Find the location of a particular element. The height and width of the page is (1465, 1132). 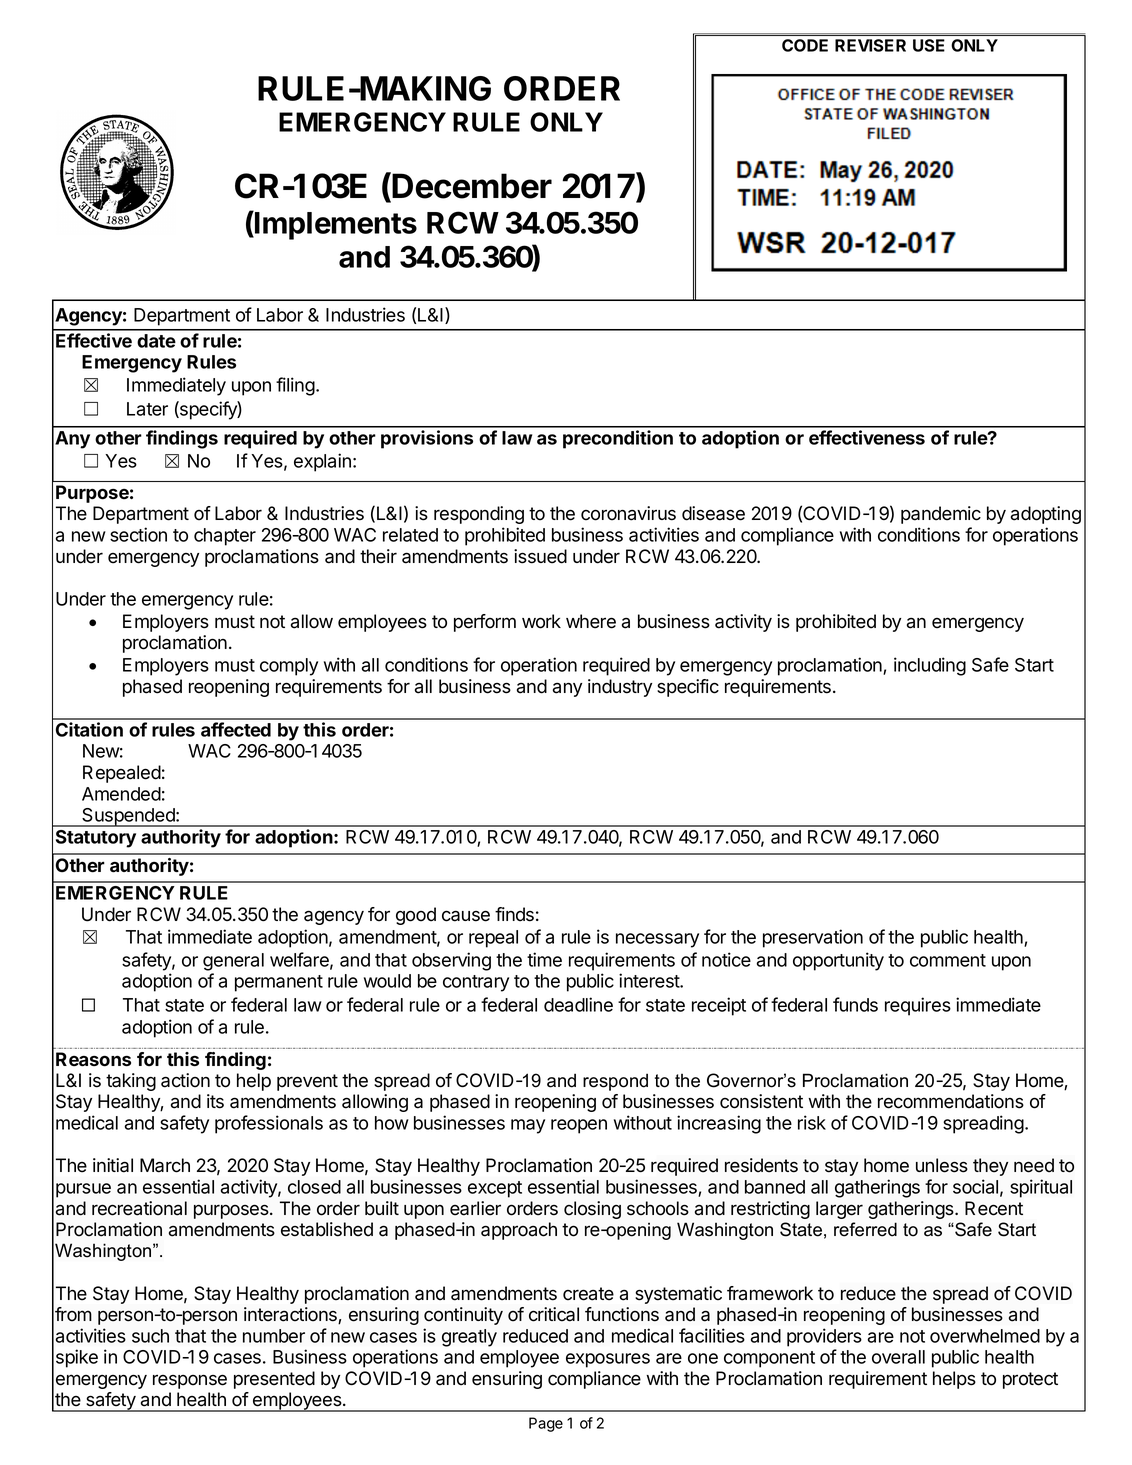

pandemic is located at coordinates (941, 515).
